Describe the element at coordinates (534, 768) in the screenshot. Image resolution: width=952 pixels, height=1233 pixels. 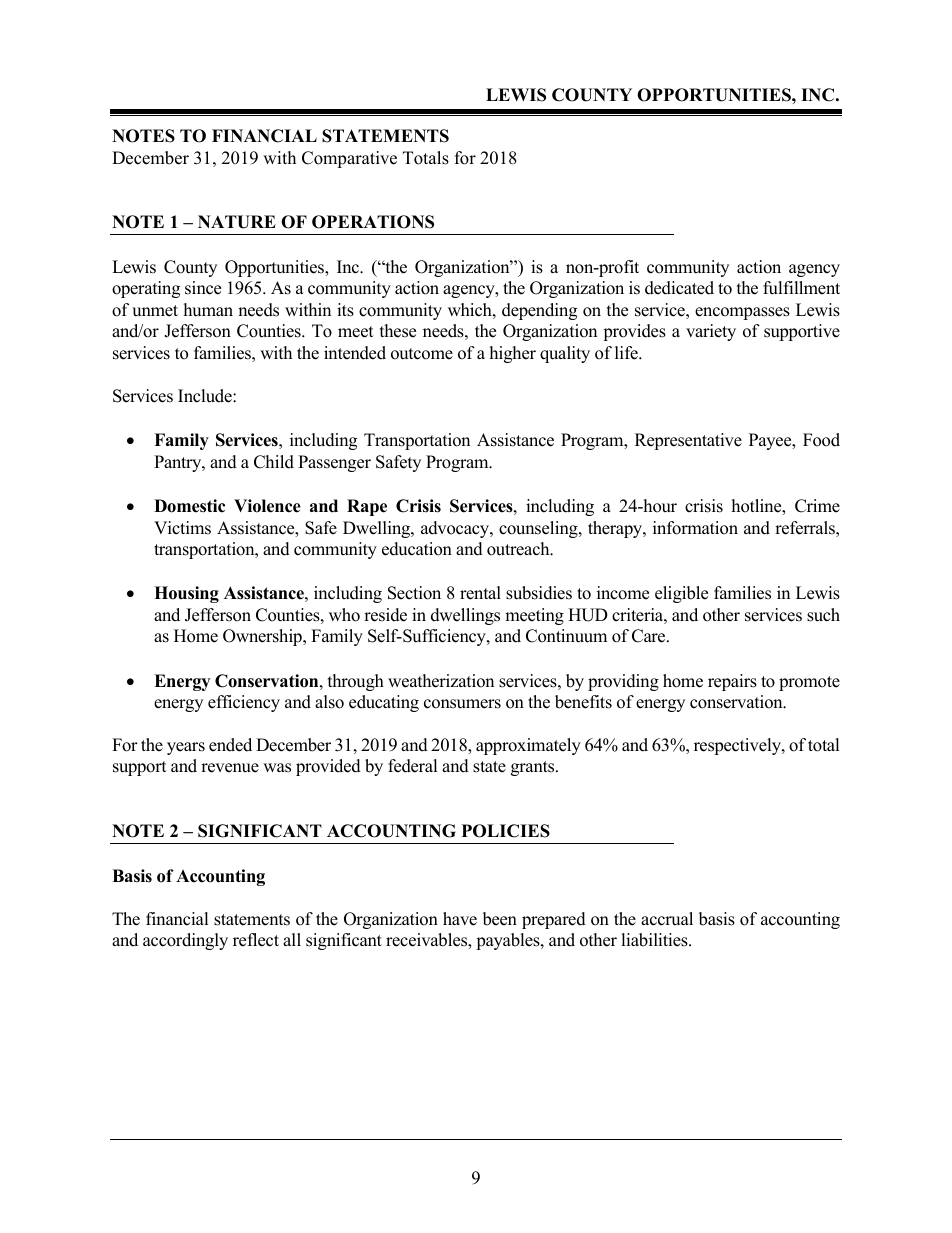
I see `grants` at that location.
